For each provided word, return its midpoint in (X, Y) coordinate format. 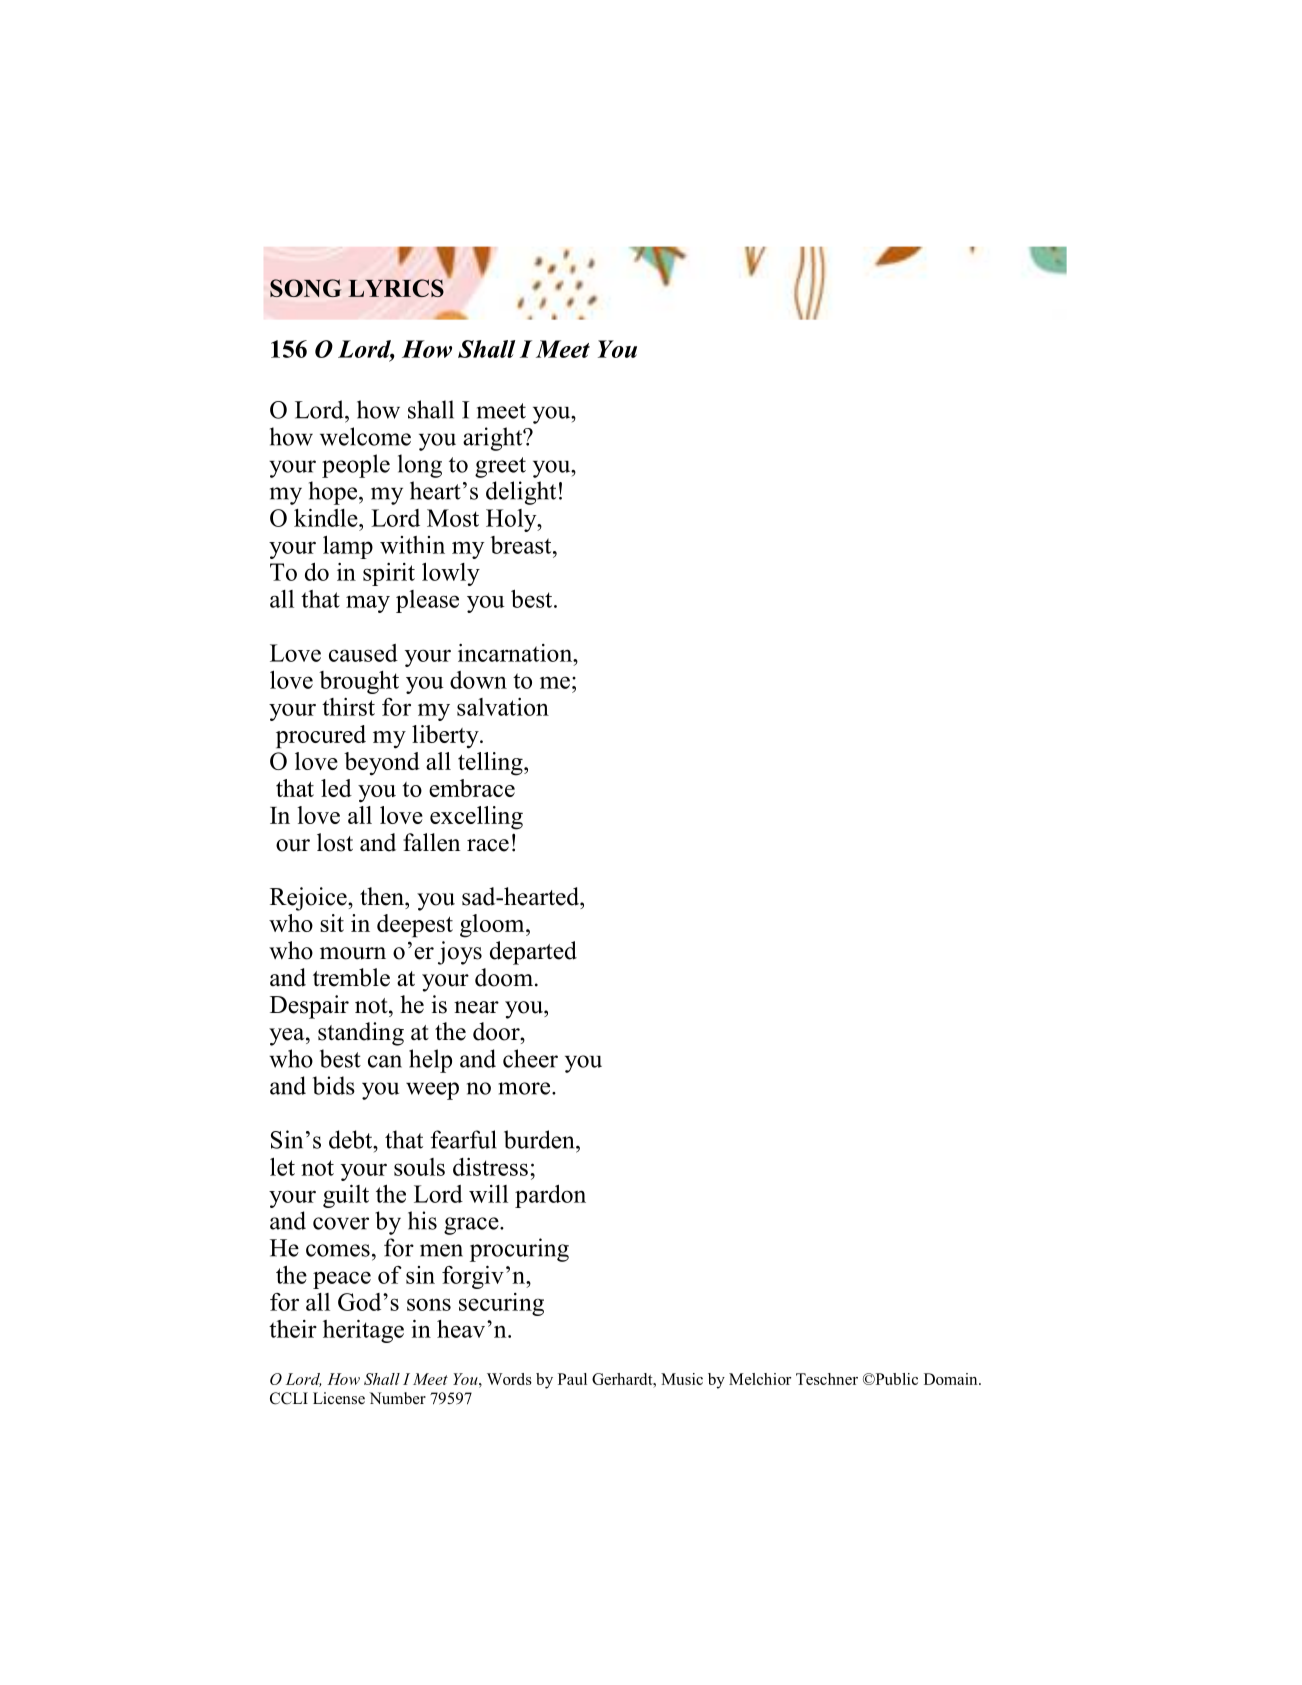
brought (359, 682)
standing (361, 1034)
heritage (363, 1331)
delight (521, 493)
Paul (572, 1379)
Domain (952, 1379)
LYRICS (396, 288)
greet (500, 467)
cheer (530, 1058)
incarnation (516, 653)
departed (533, 953)
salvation (503, 707)
